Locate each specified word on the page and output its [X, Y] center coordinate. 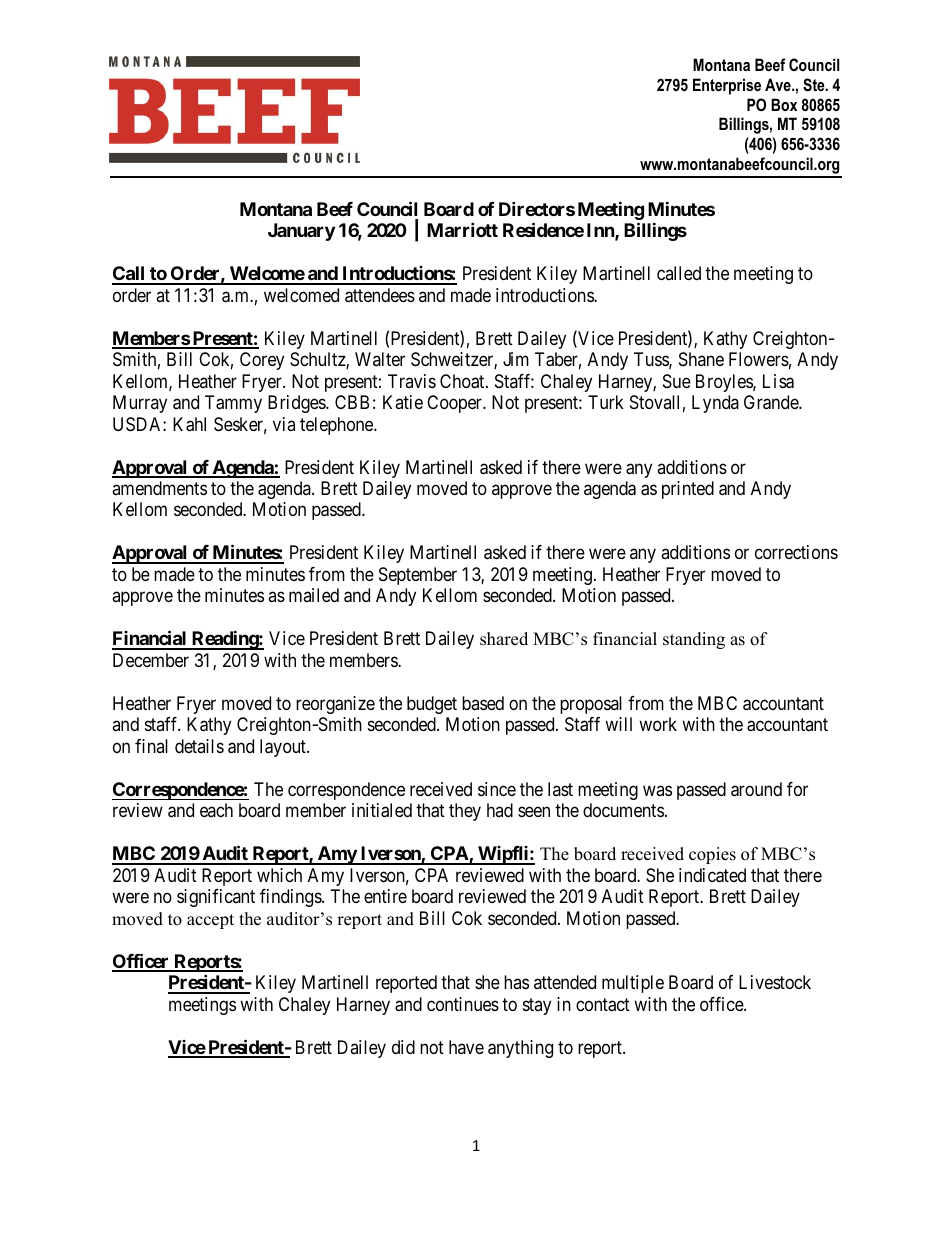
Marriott [462, 229]
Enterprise [727, 86]
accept [210, 921]
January [301, 232]
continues [463, 1004]
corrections [796, 552]
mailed [314, 595]
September [418, 576]
